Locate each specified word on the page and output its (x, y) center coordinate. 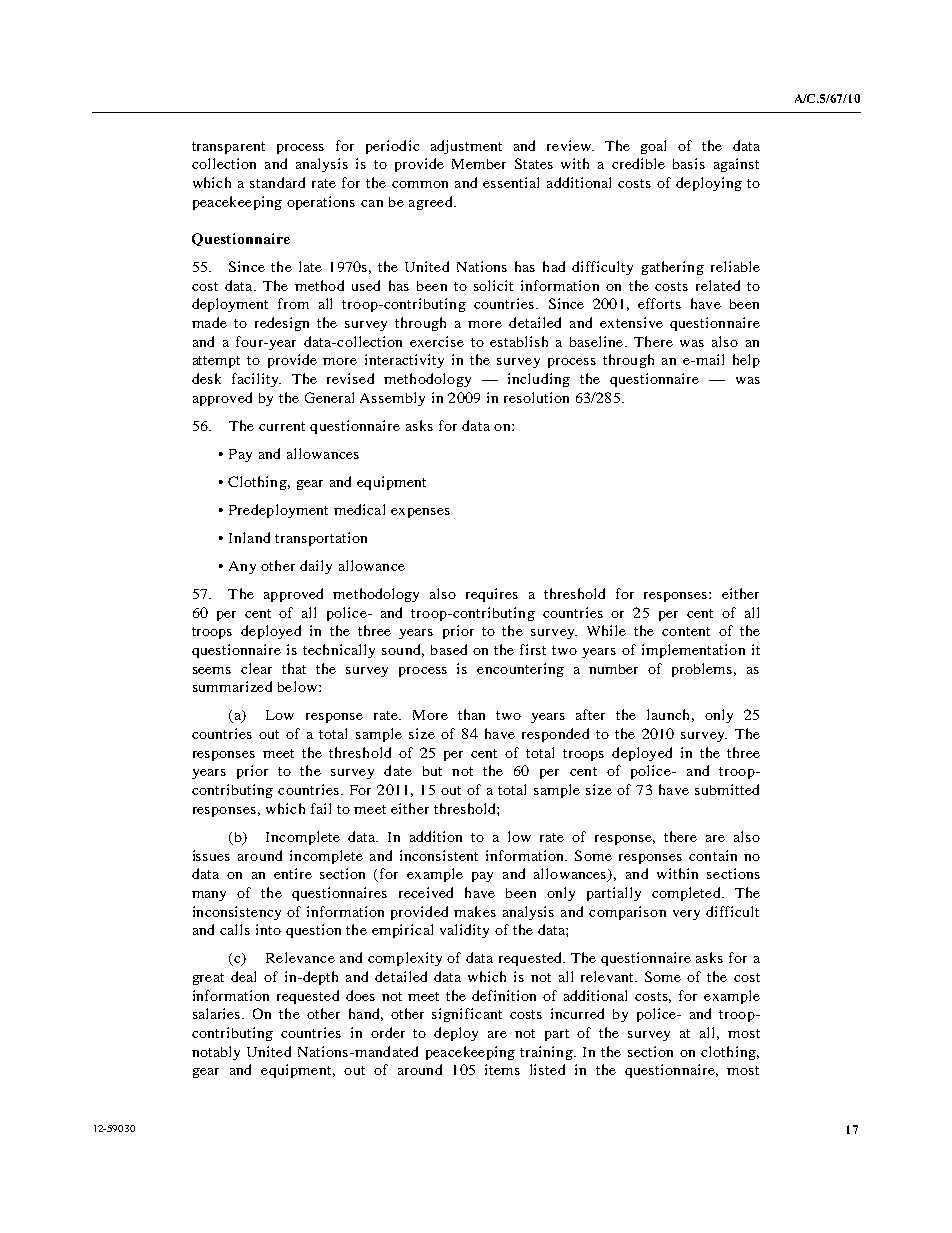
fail (321, 808)
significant (467, 1015)
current (282, 426)
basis (689, 163)
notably (216, 1053)
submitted (727, 789)
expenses (420, 513)
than (471, 714)
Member (479, 164)
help (746, 361)
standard (277, 182)
